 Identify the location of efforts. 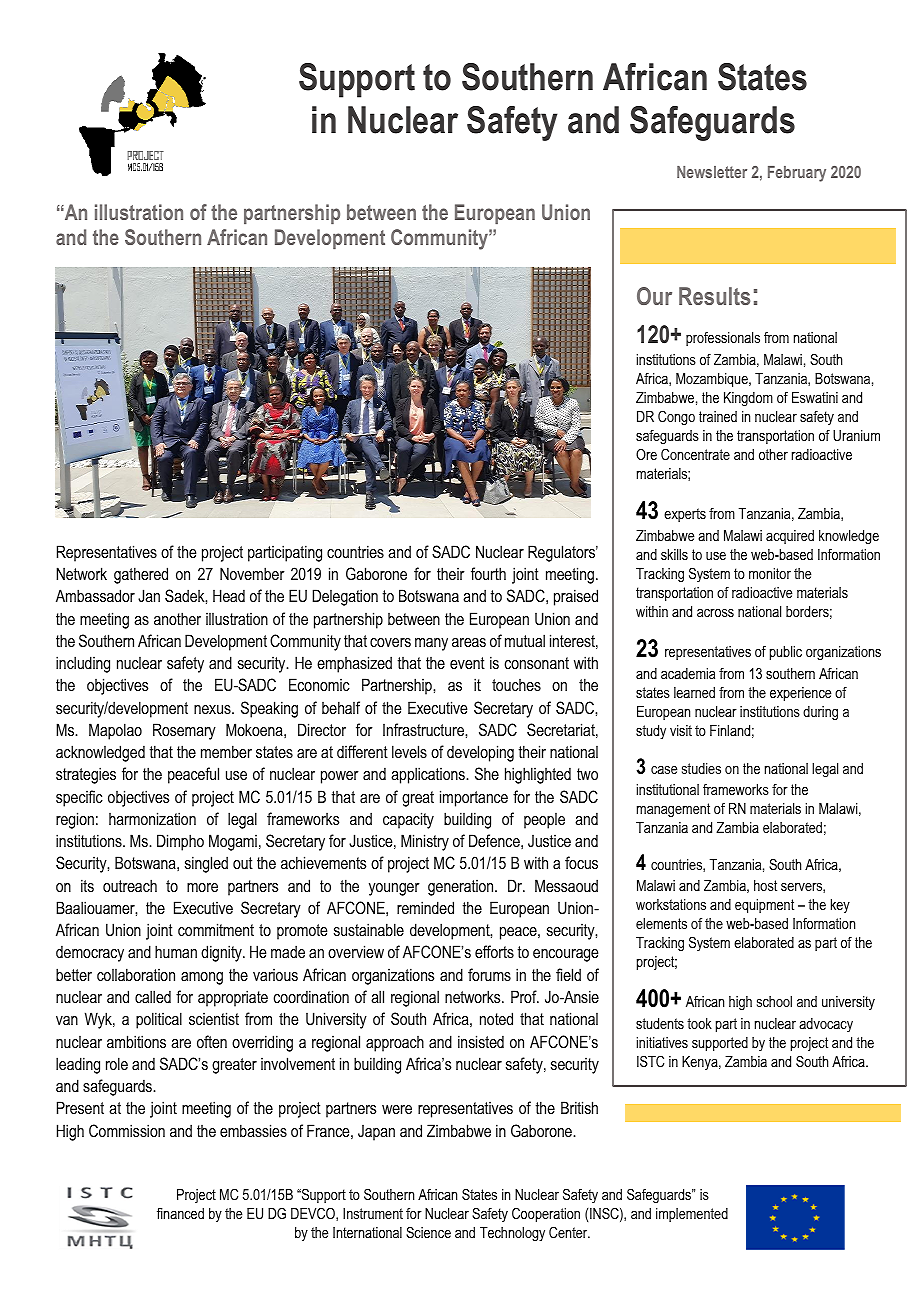
(494, 951).
